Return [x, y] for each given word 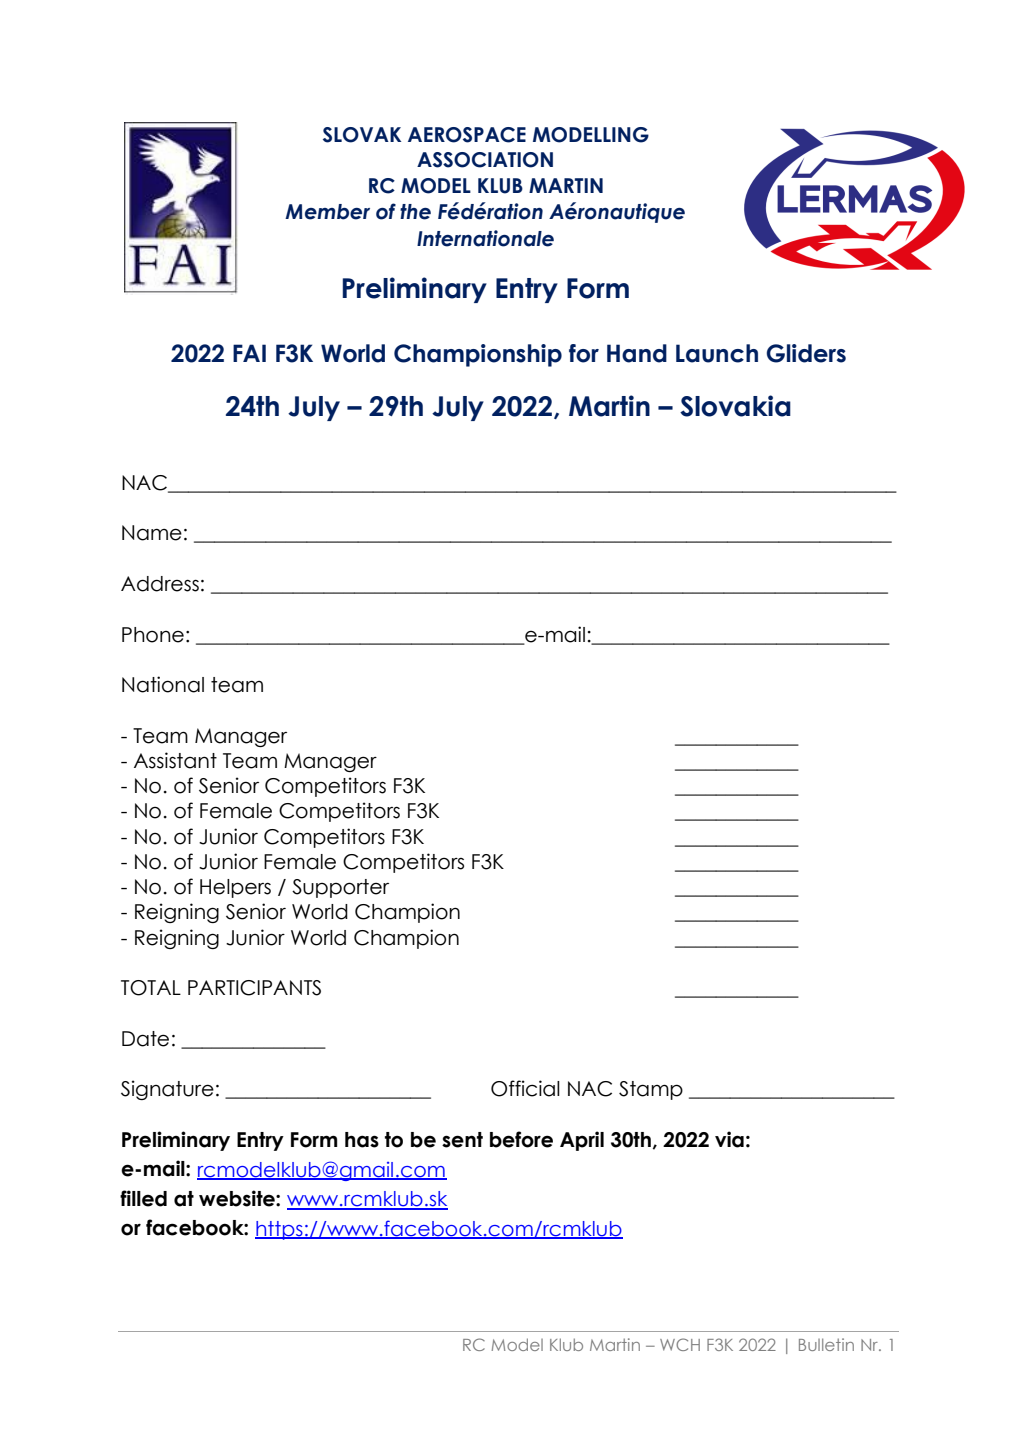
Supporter [340, 888]
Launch [717, 353]
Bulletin [826, 1344]
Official [525, 1088]
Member [327, 212]
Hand [637, 353]
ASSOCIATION [485, 160]
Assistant [175, 760]
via [729, 1139]
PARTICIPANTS [254, 988]
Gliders [806, 353]
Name [152, 533]
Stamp [651, 1090]
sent [462, 1140]
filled [143, 1198]
